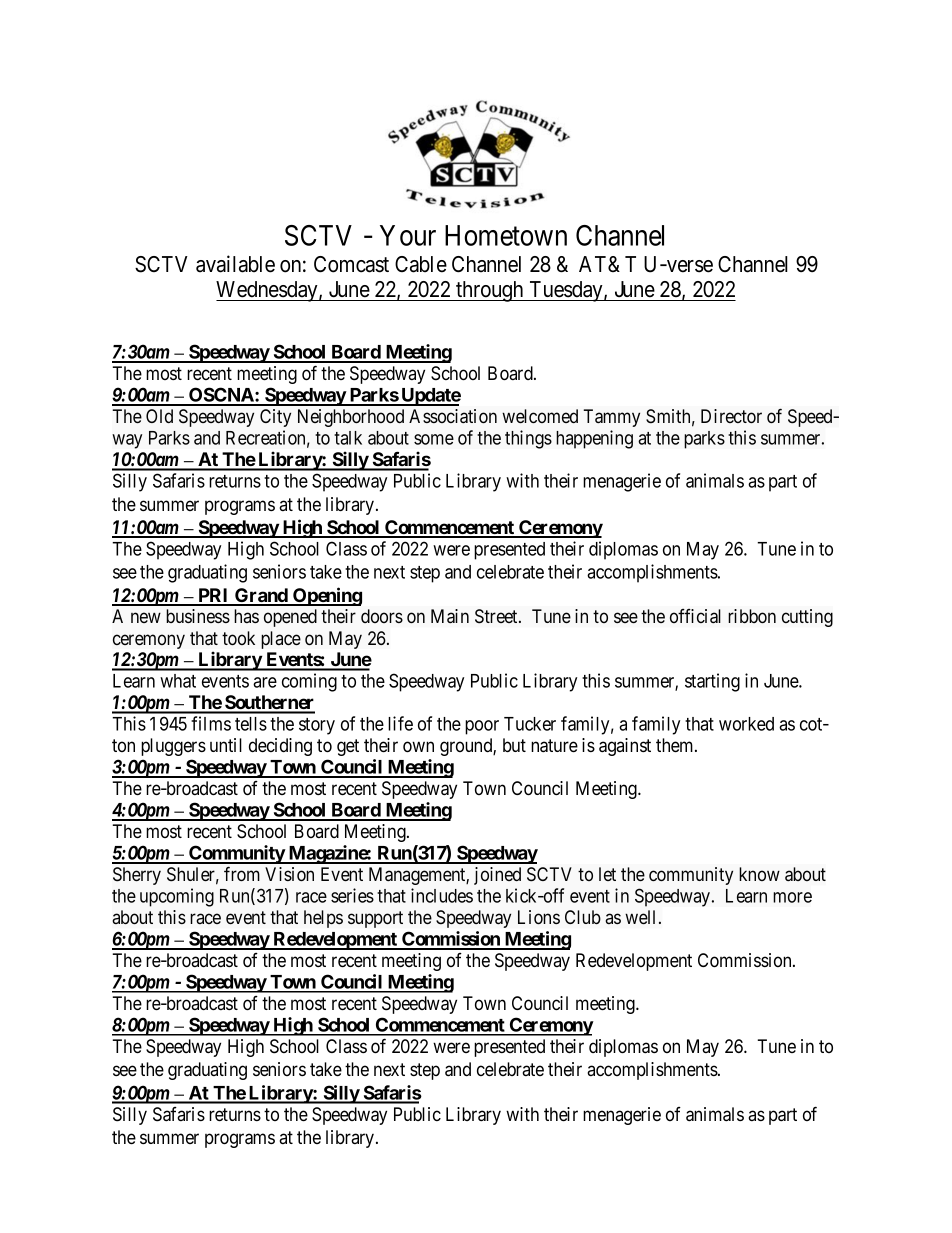 This screenshot has height=1233, width=952. What do you see at coordinates (261, 596) in the screenshot?
I see `Grand` at bounding box center [261, 596].
